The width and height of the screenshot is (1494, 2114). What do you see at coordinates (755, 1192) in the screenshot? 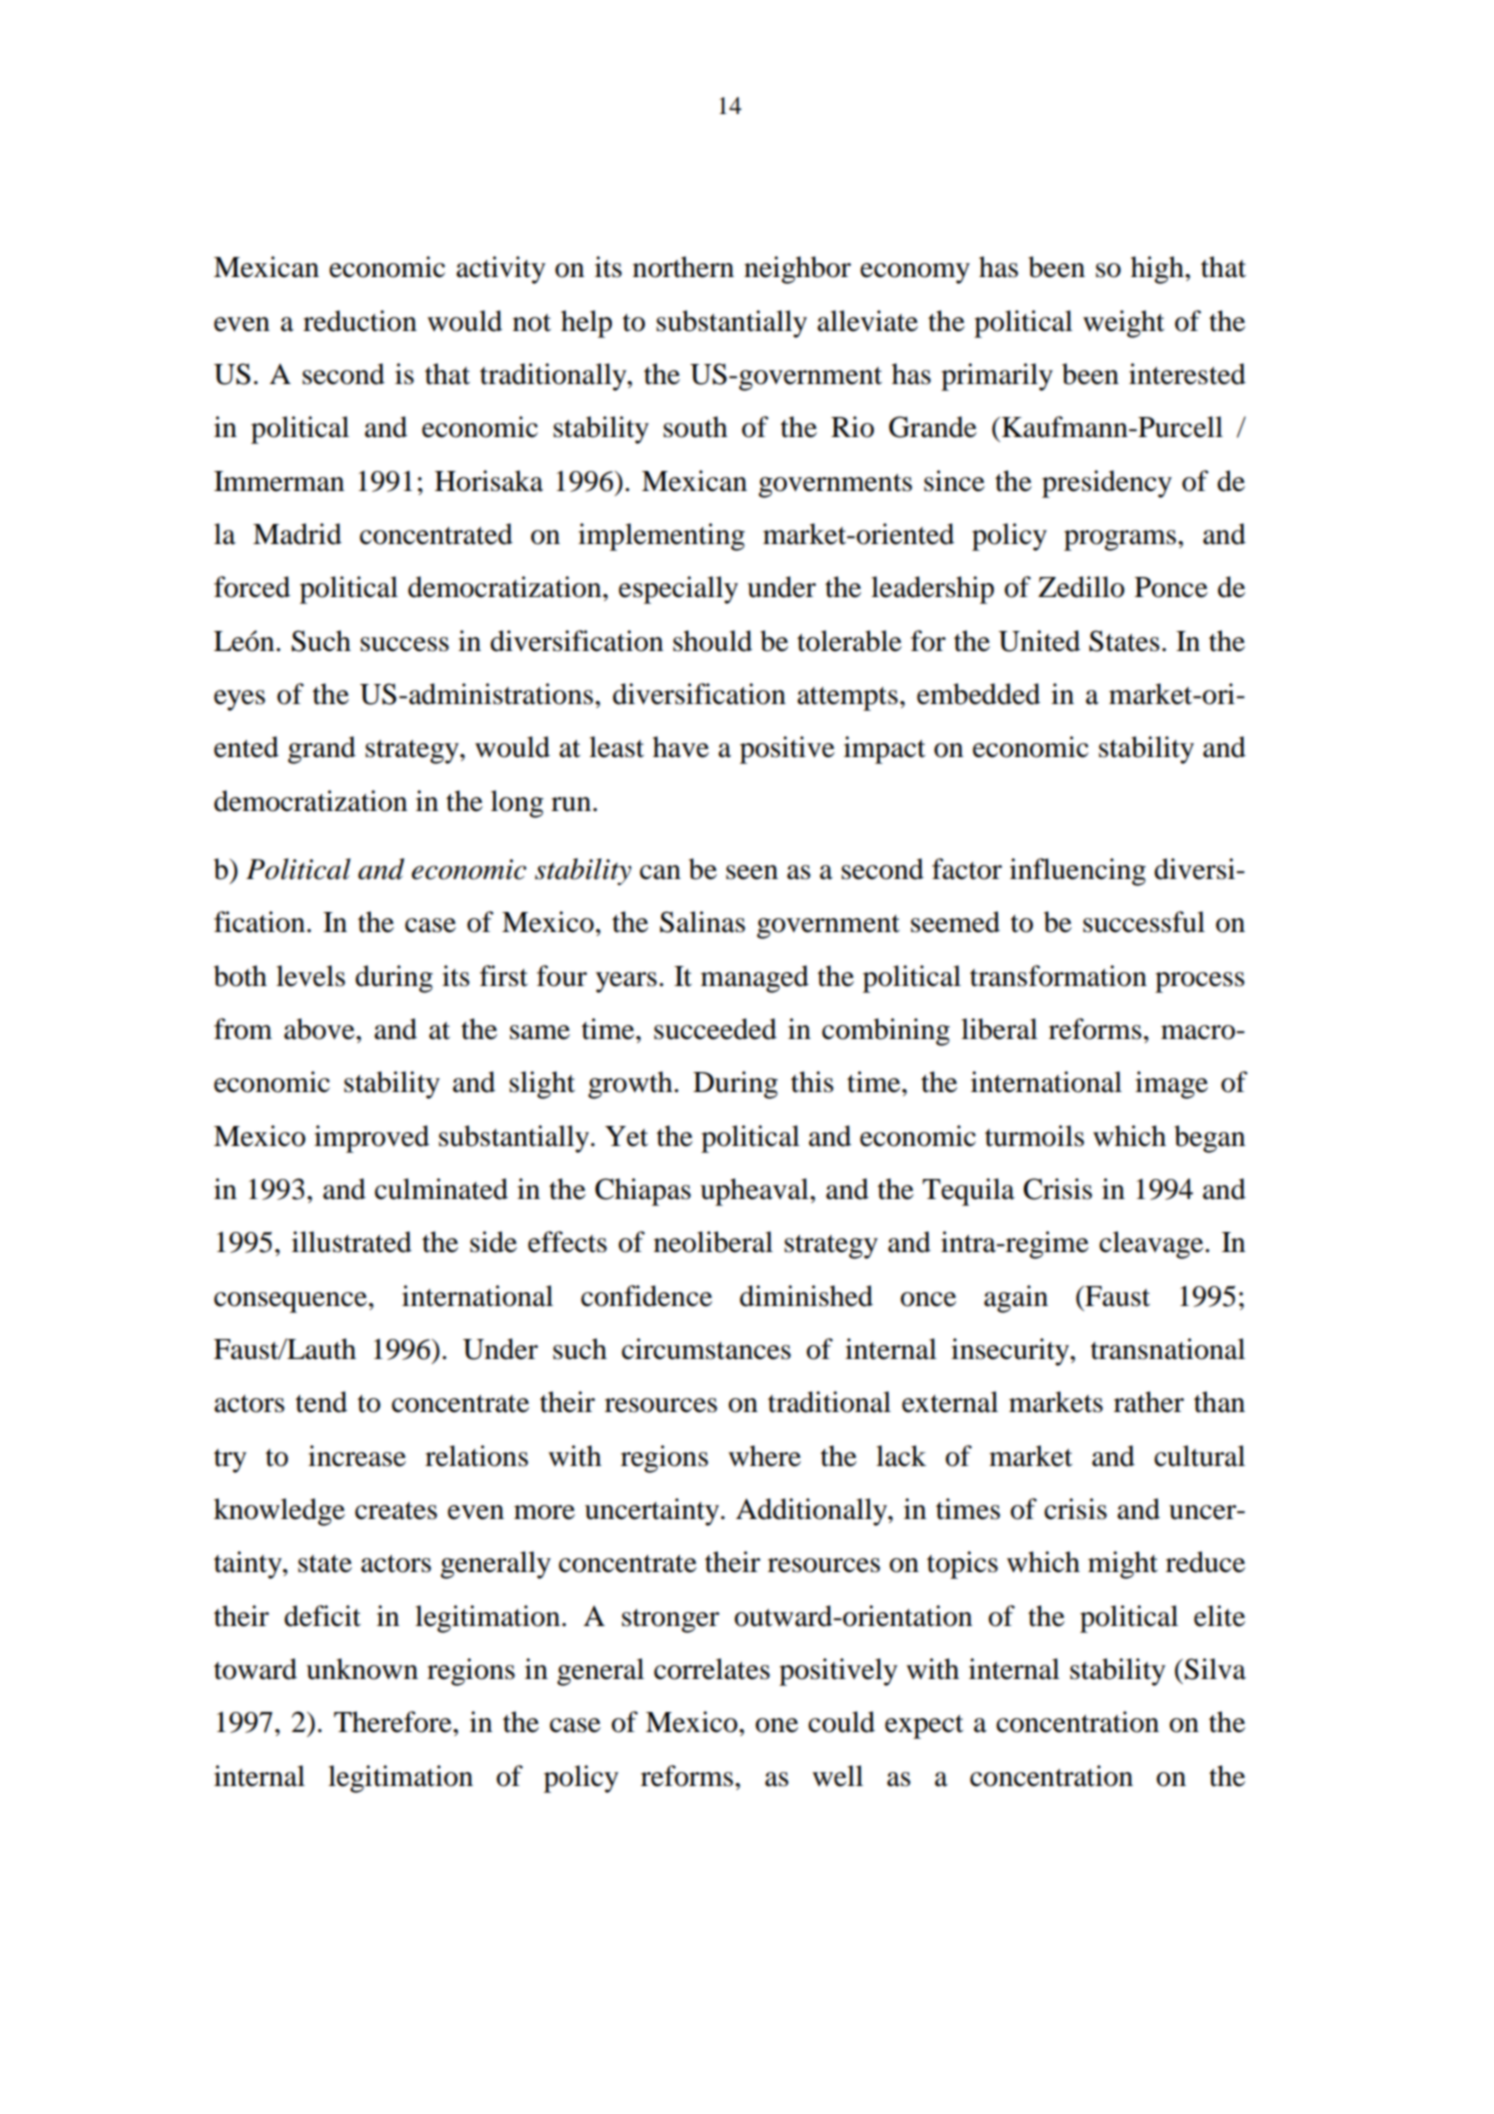
I see `upheaval` at bounding box center [755, 1192].
